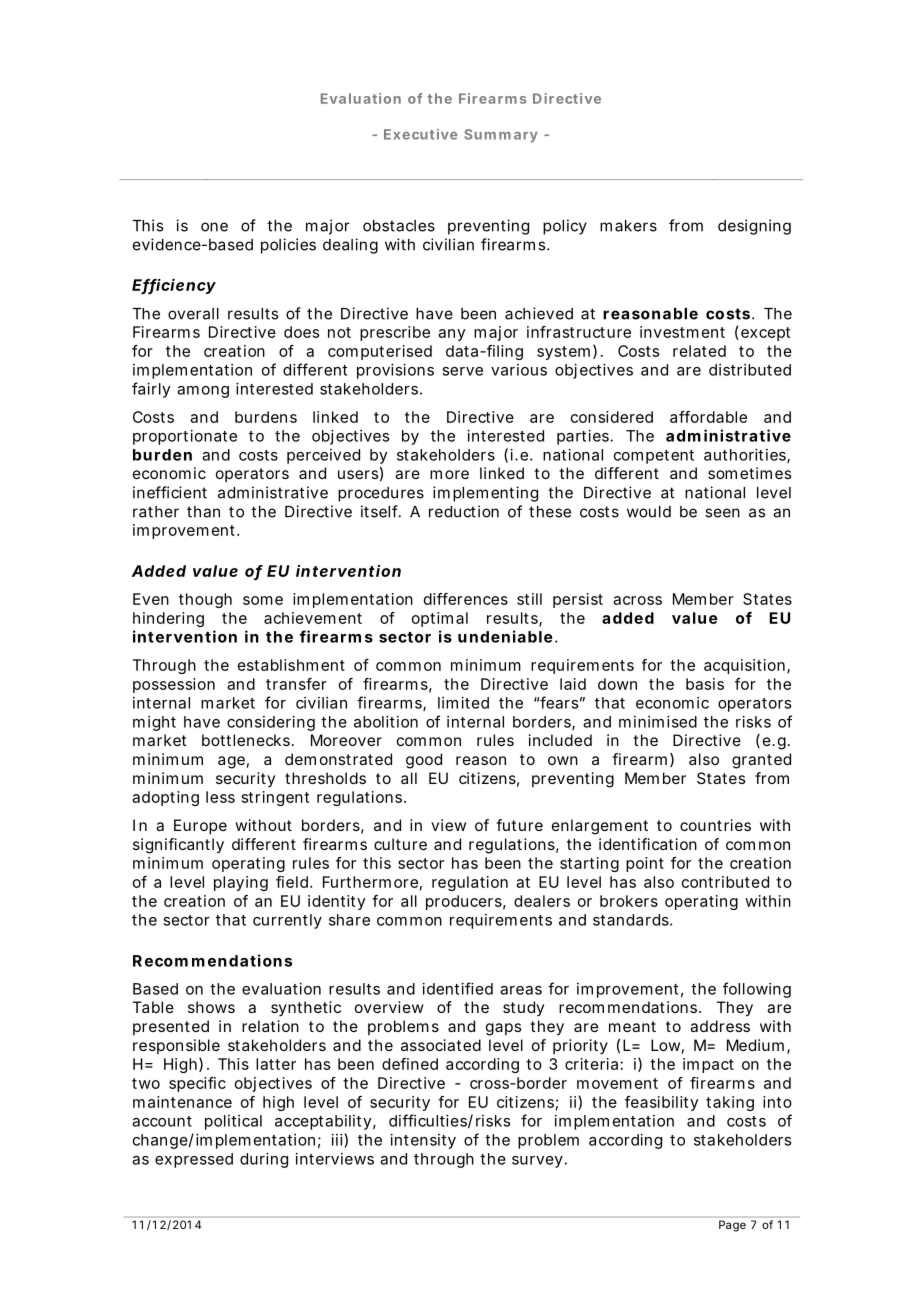  Describe the element at coordinates (194, 1160) in the screenshot. I see `expressed` at that location.
